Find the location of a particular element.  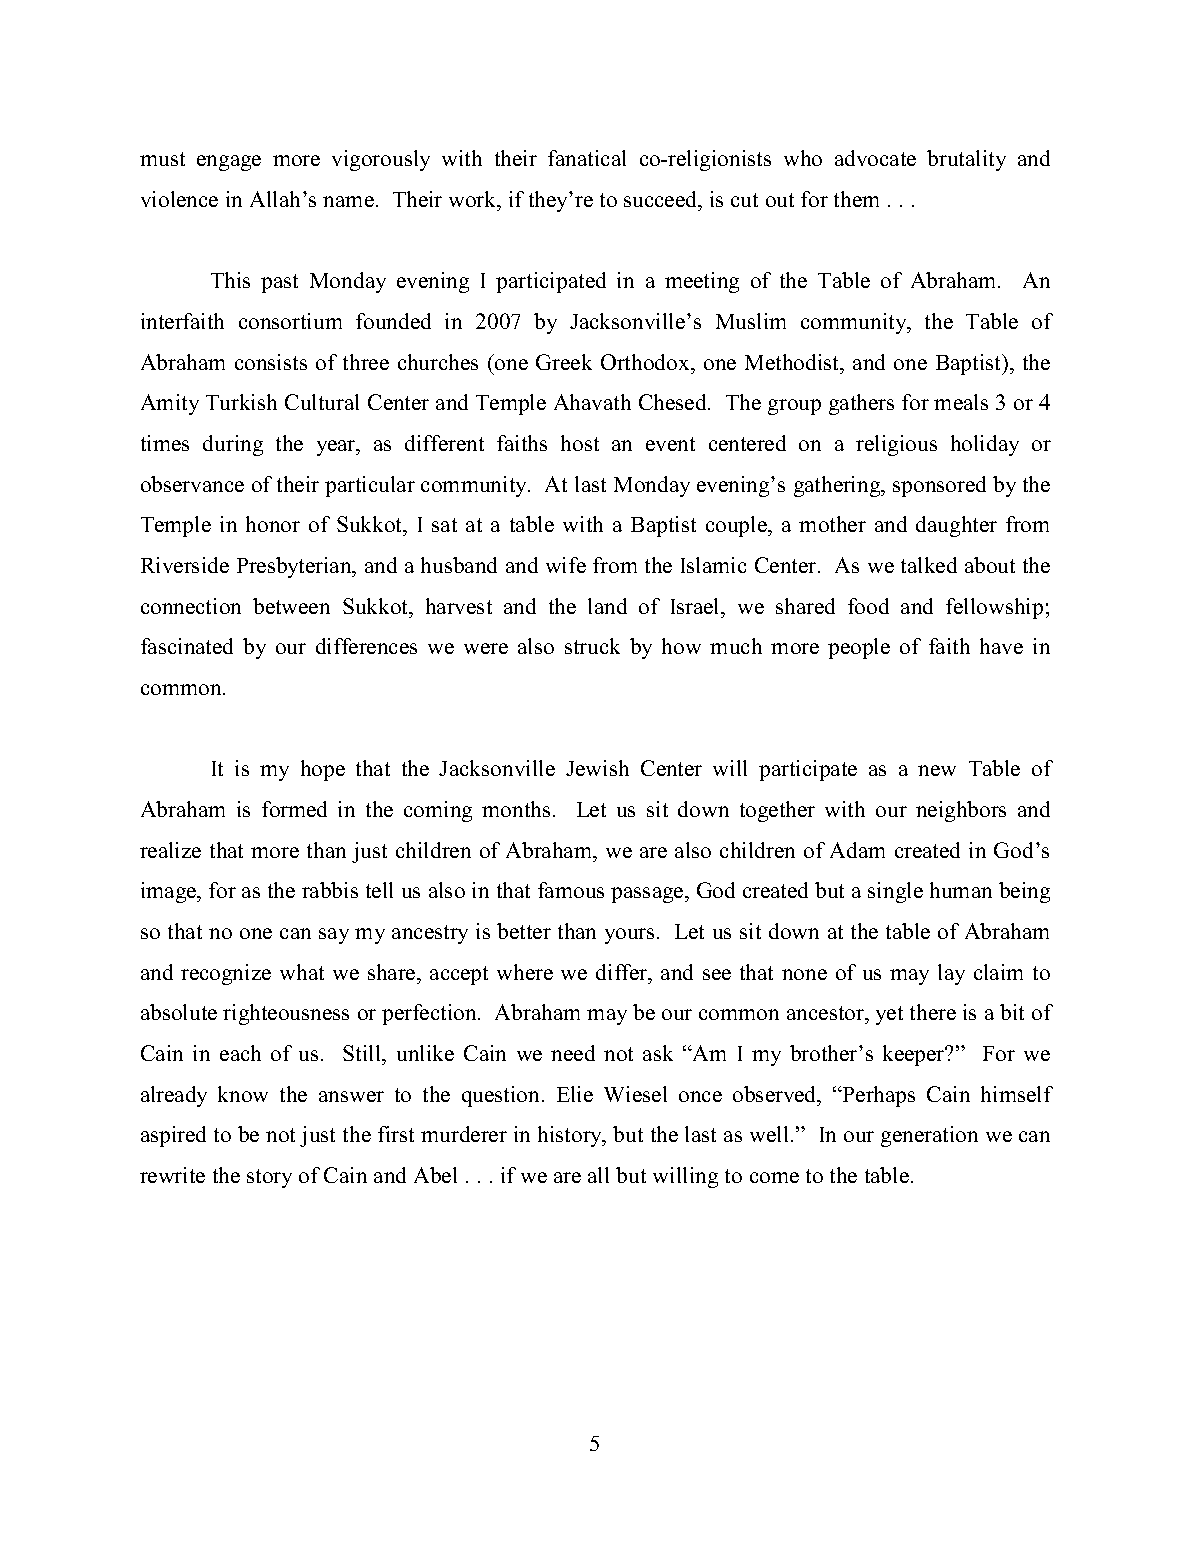

fanatical is located at coordinates (587, 158).
